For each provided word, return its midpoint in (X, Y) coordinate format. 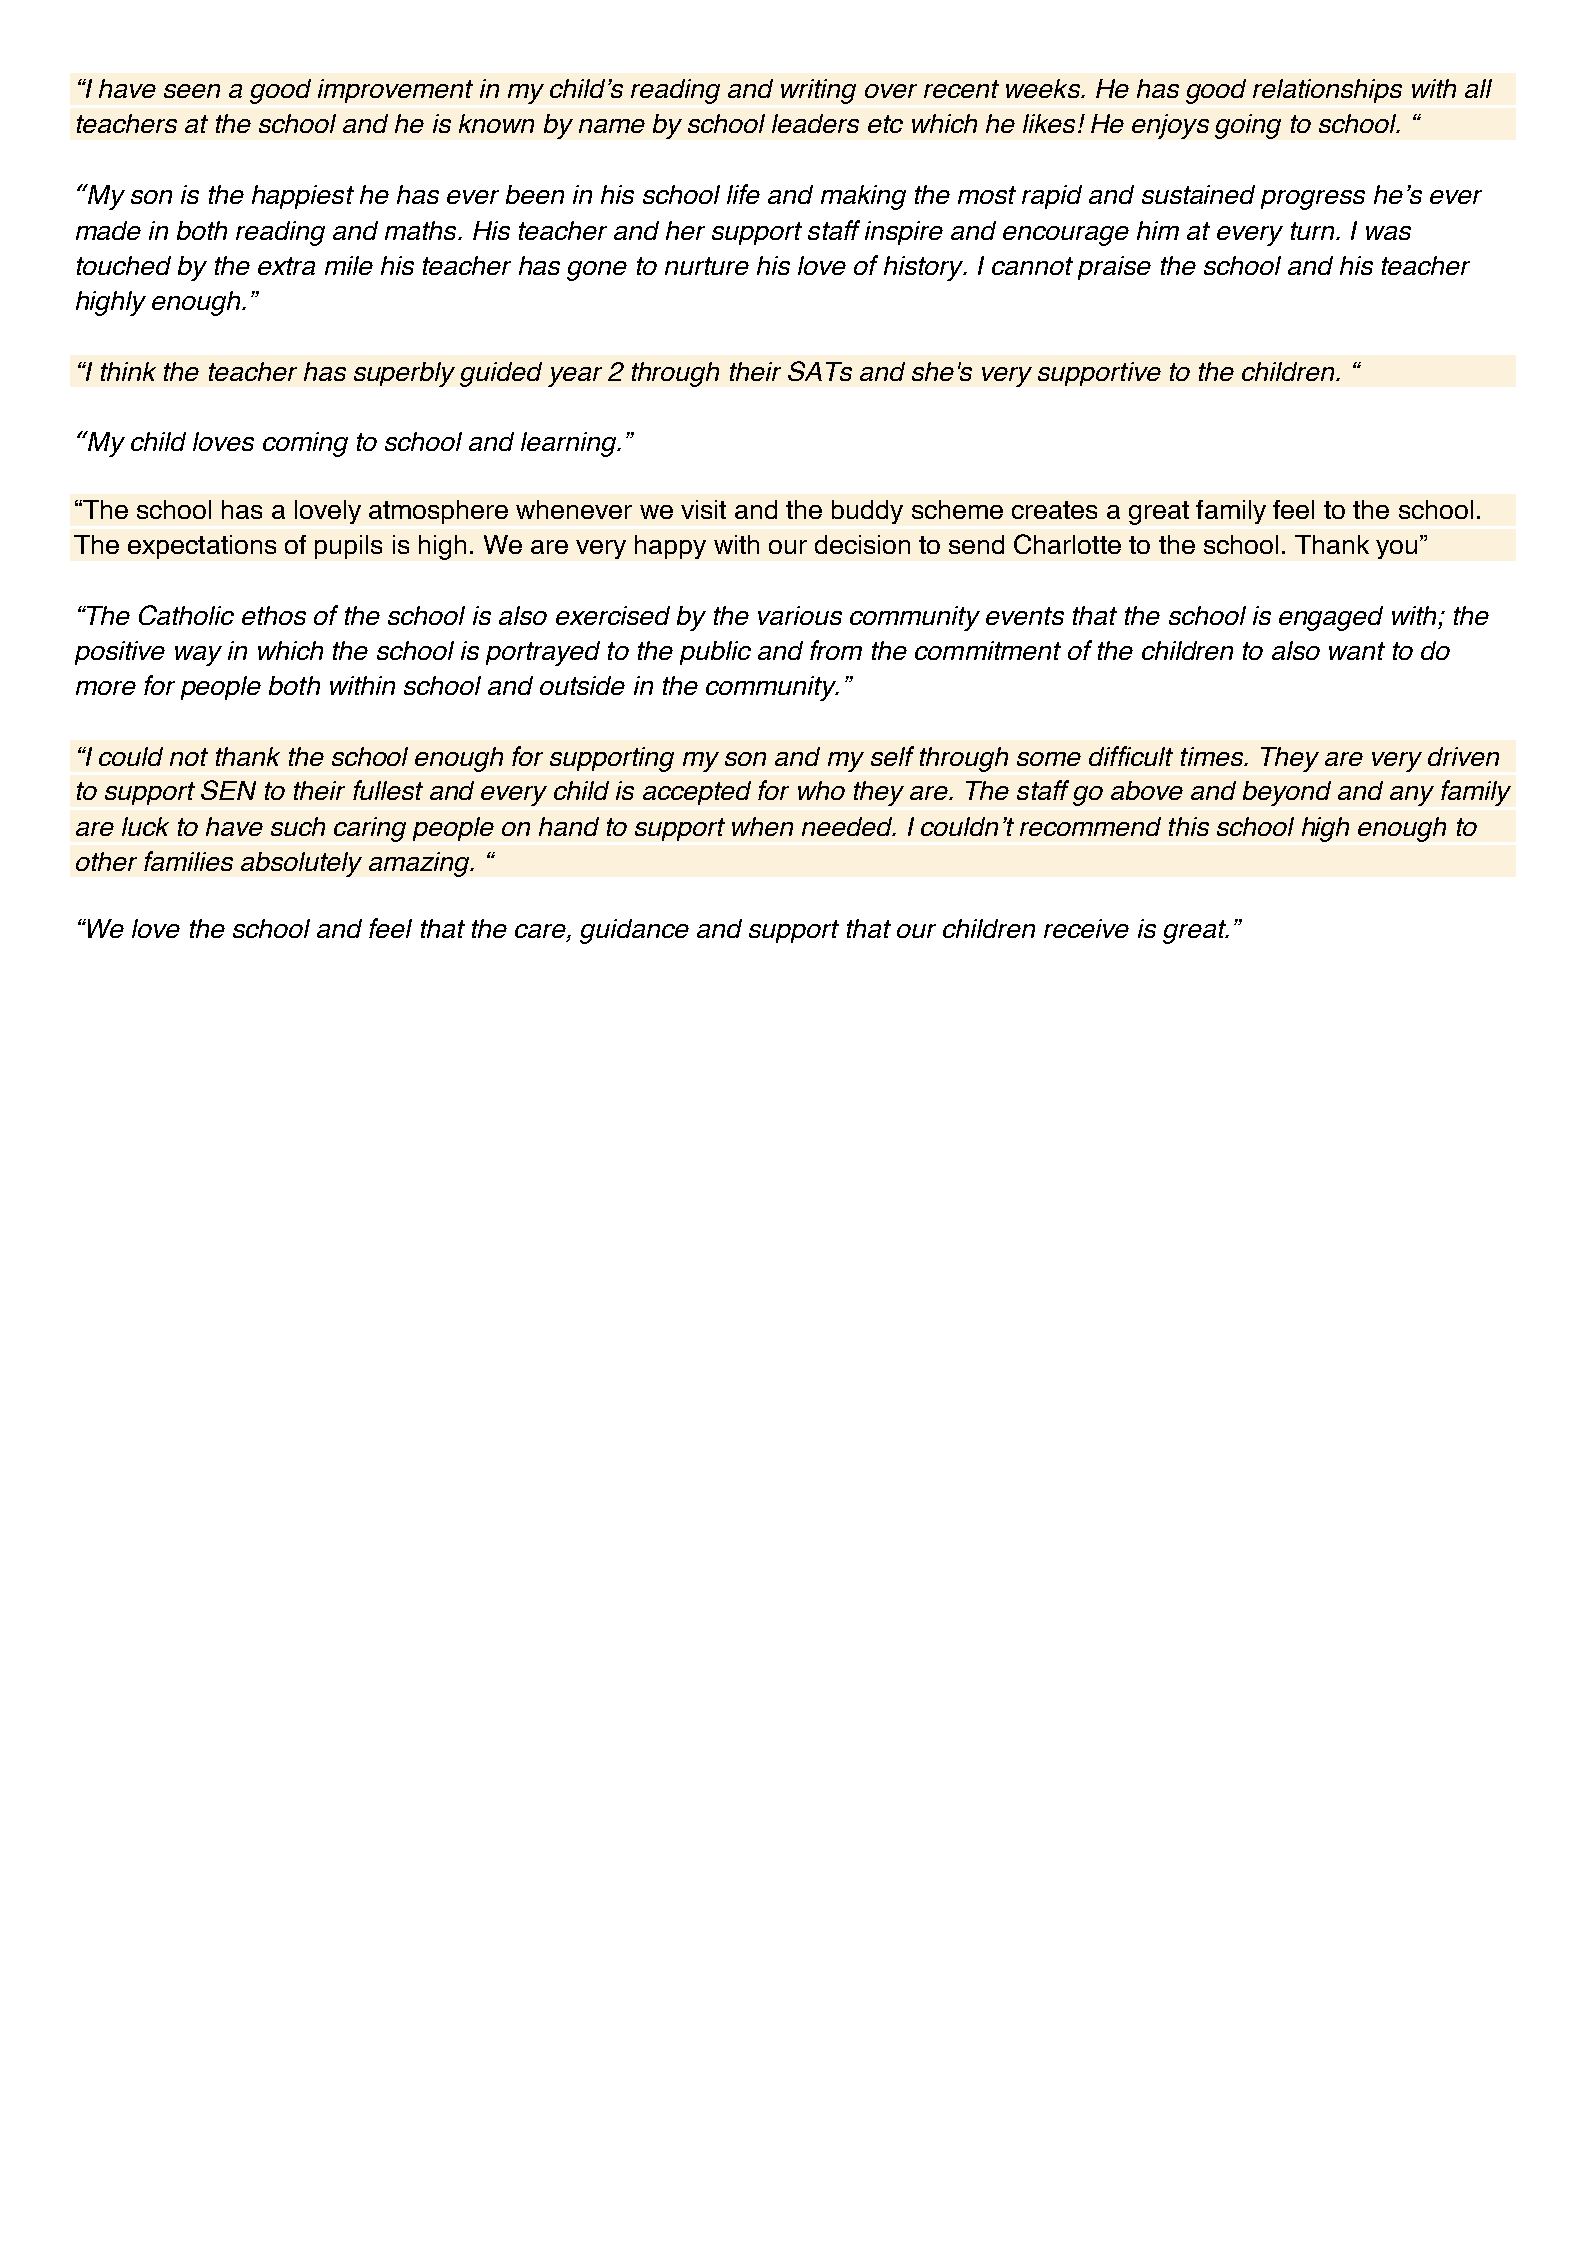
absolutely (301, 864)
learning (569, 444)
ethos (274, 615)
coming (305, 444)
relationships (1327, 91)
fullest (388, 790)
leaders (815, 123)
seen (192, 91)
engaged (1331, 618)
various (800, 615)
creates (1054, 510)
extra (286, 266)
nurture (707, 266)
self (892, 756)
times (1213, 756)
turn (1314, 231)
